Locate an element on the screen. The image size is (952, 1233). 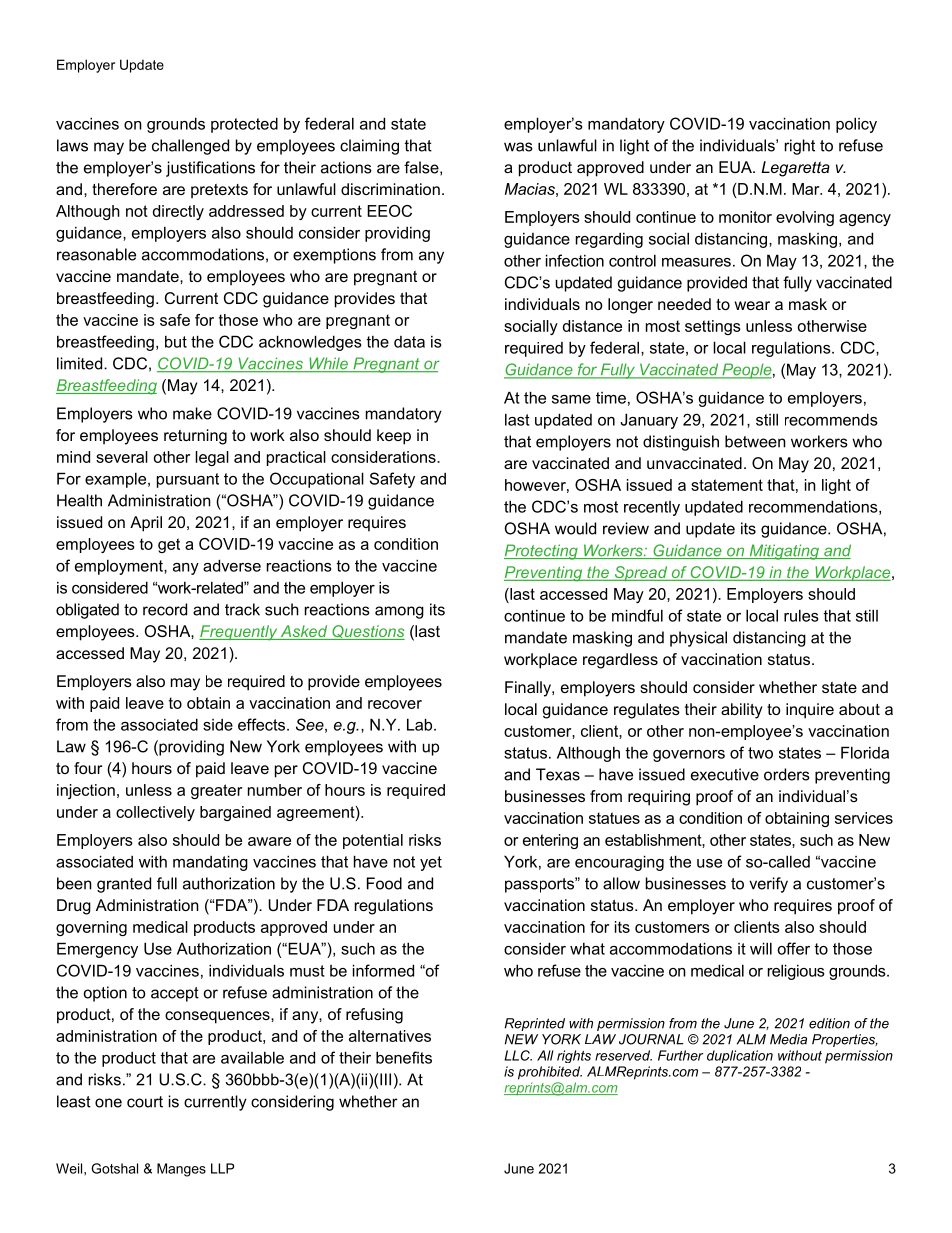
yet is located at coordinates (431, 863).
